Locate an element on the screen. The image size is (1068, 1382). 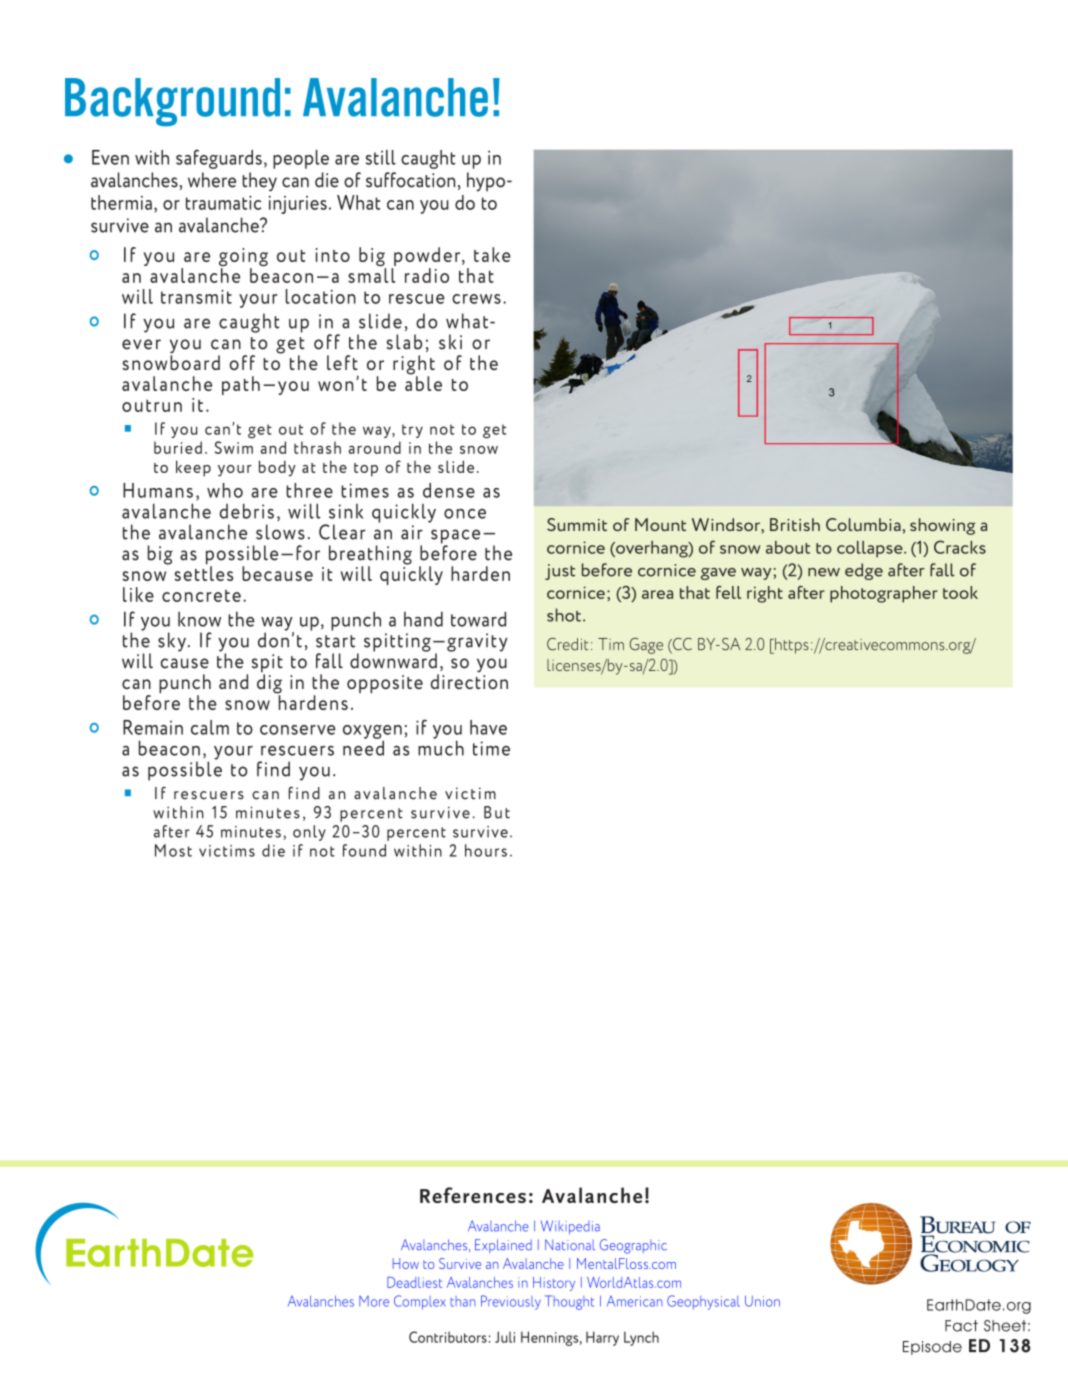
Summit is located at coordinates (577, 524).
